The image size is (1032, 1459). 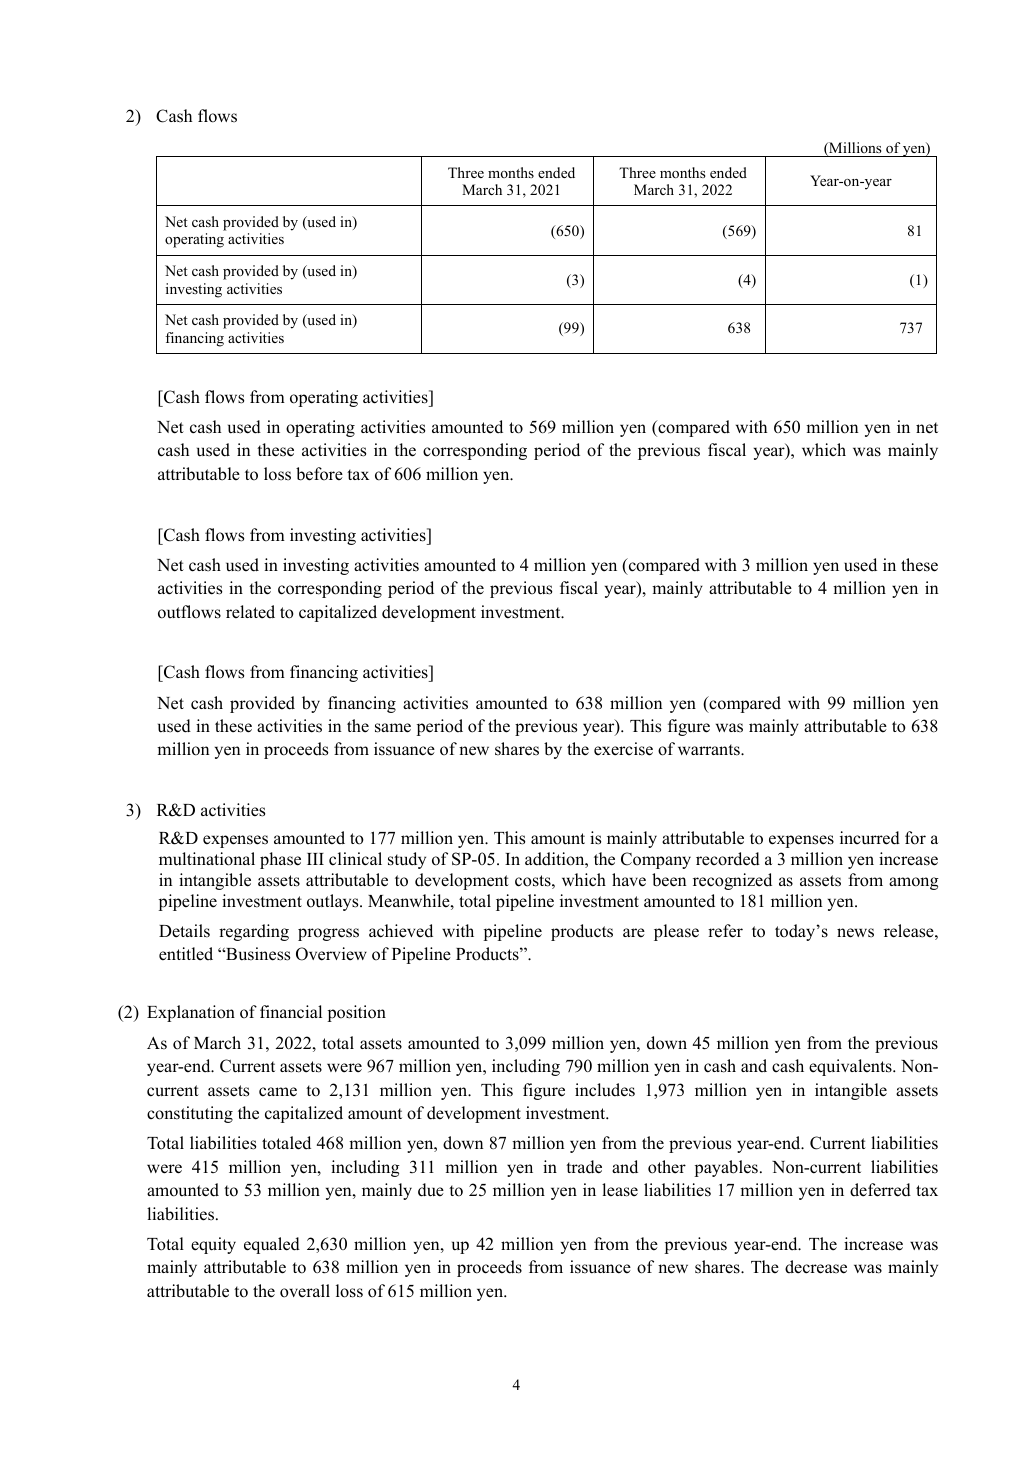 I want to click on equaled, so click(x=272, y=1245).
